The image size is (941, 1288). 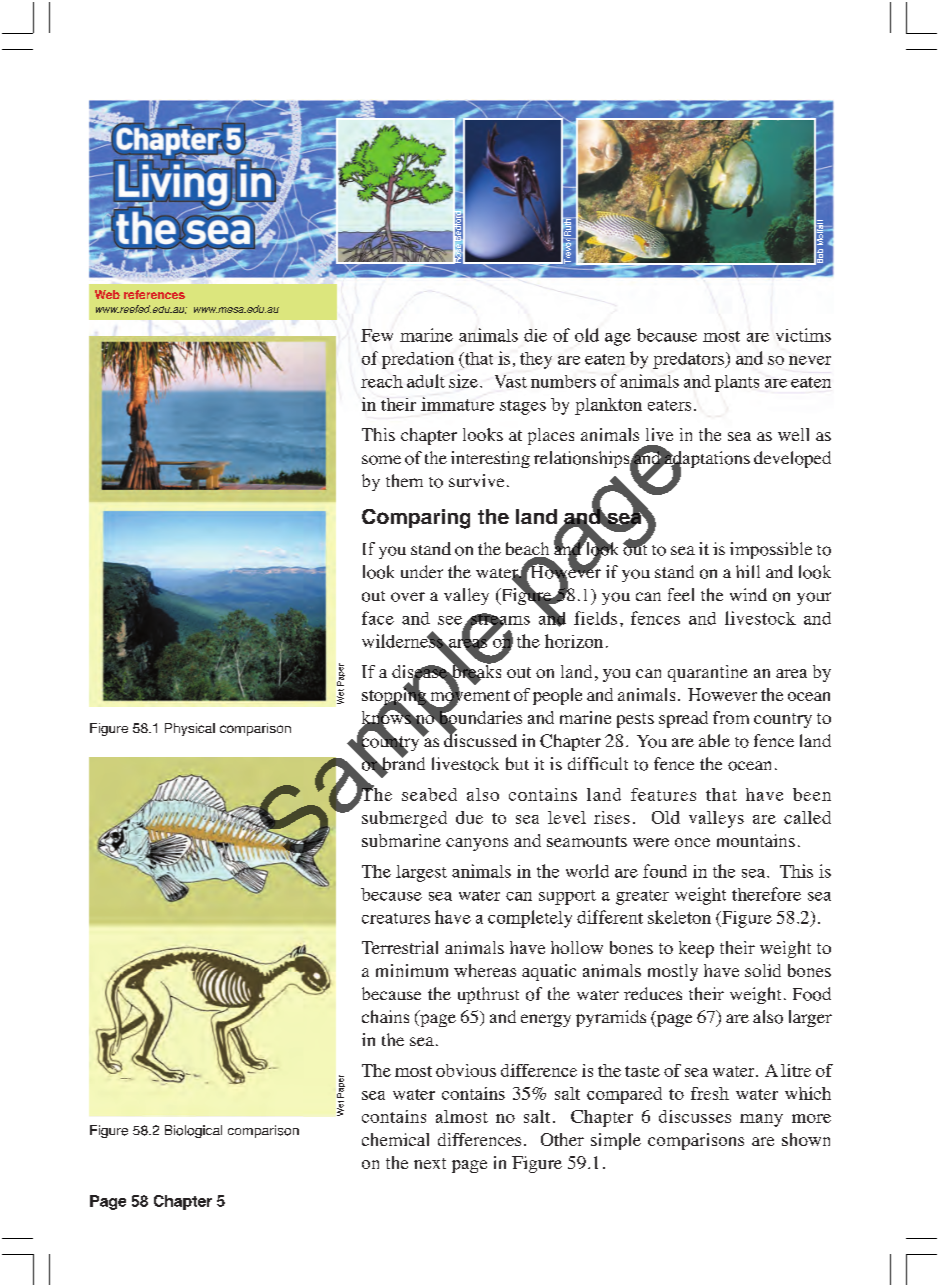 What do you see at coordinates (430, 1163) in the page?
I see `next` at bounding box center [430, 1163].
